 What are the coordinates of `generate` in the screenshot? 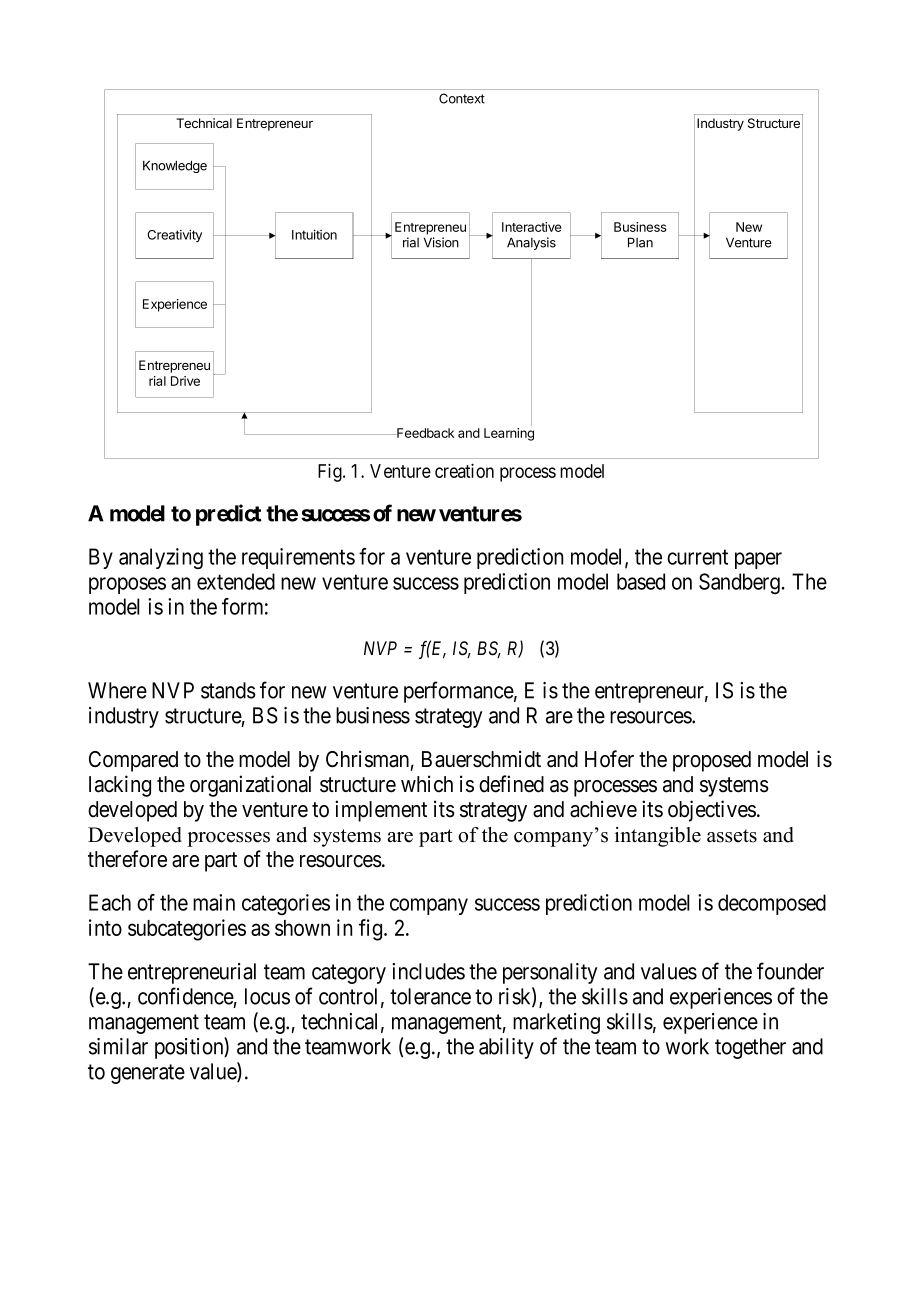 It's located at (148, 1074).
